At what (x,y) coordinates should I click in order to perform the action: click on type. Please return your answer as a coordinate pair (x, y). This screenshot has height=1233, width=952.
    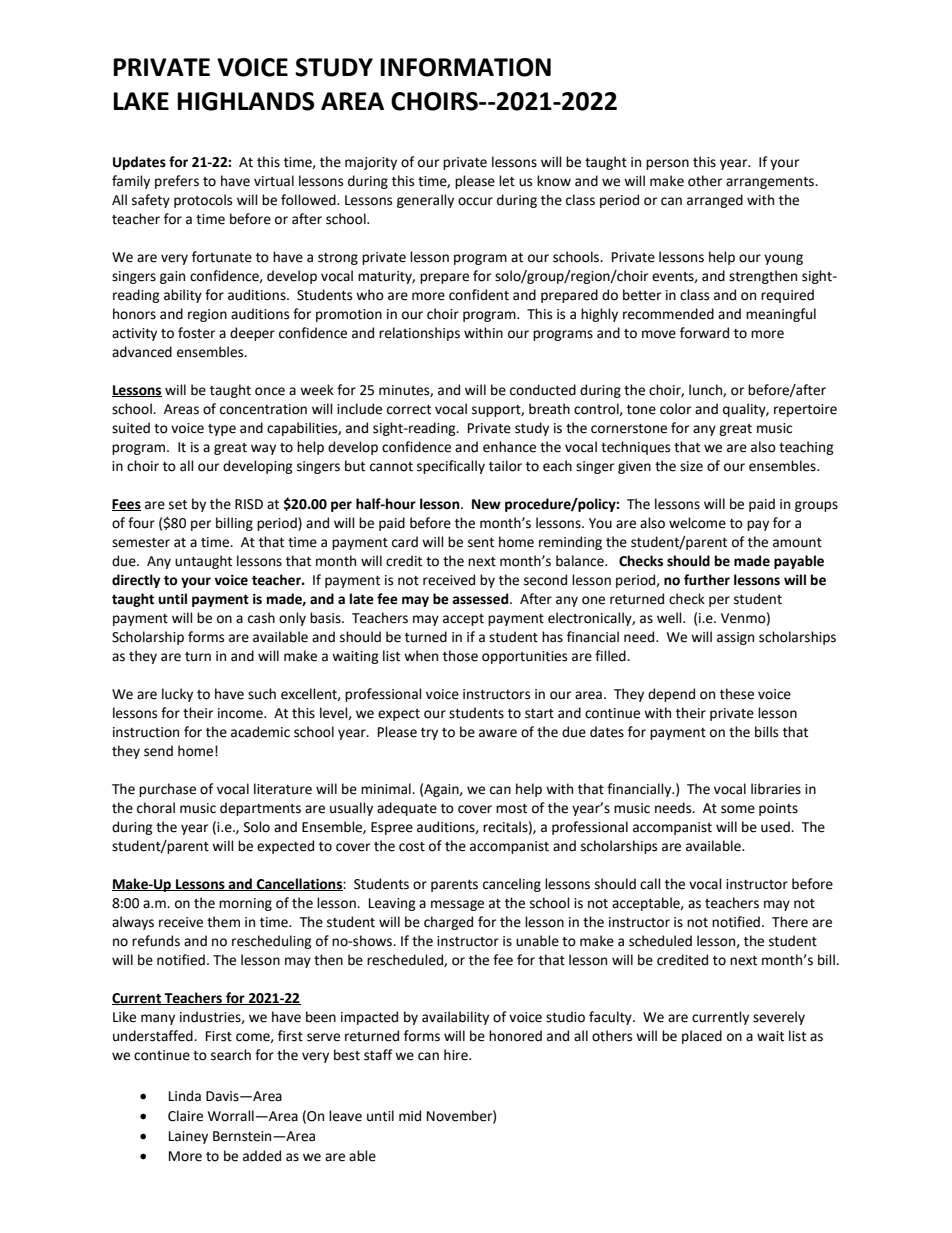
    Looking at the image, I should click on (222, 430).
